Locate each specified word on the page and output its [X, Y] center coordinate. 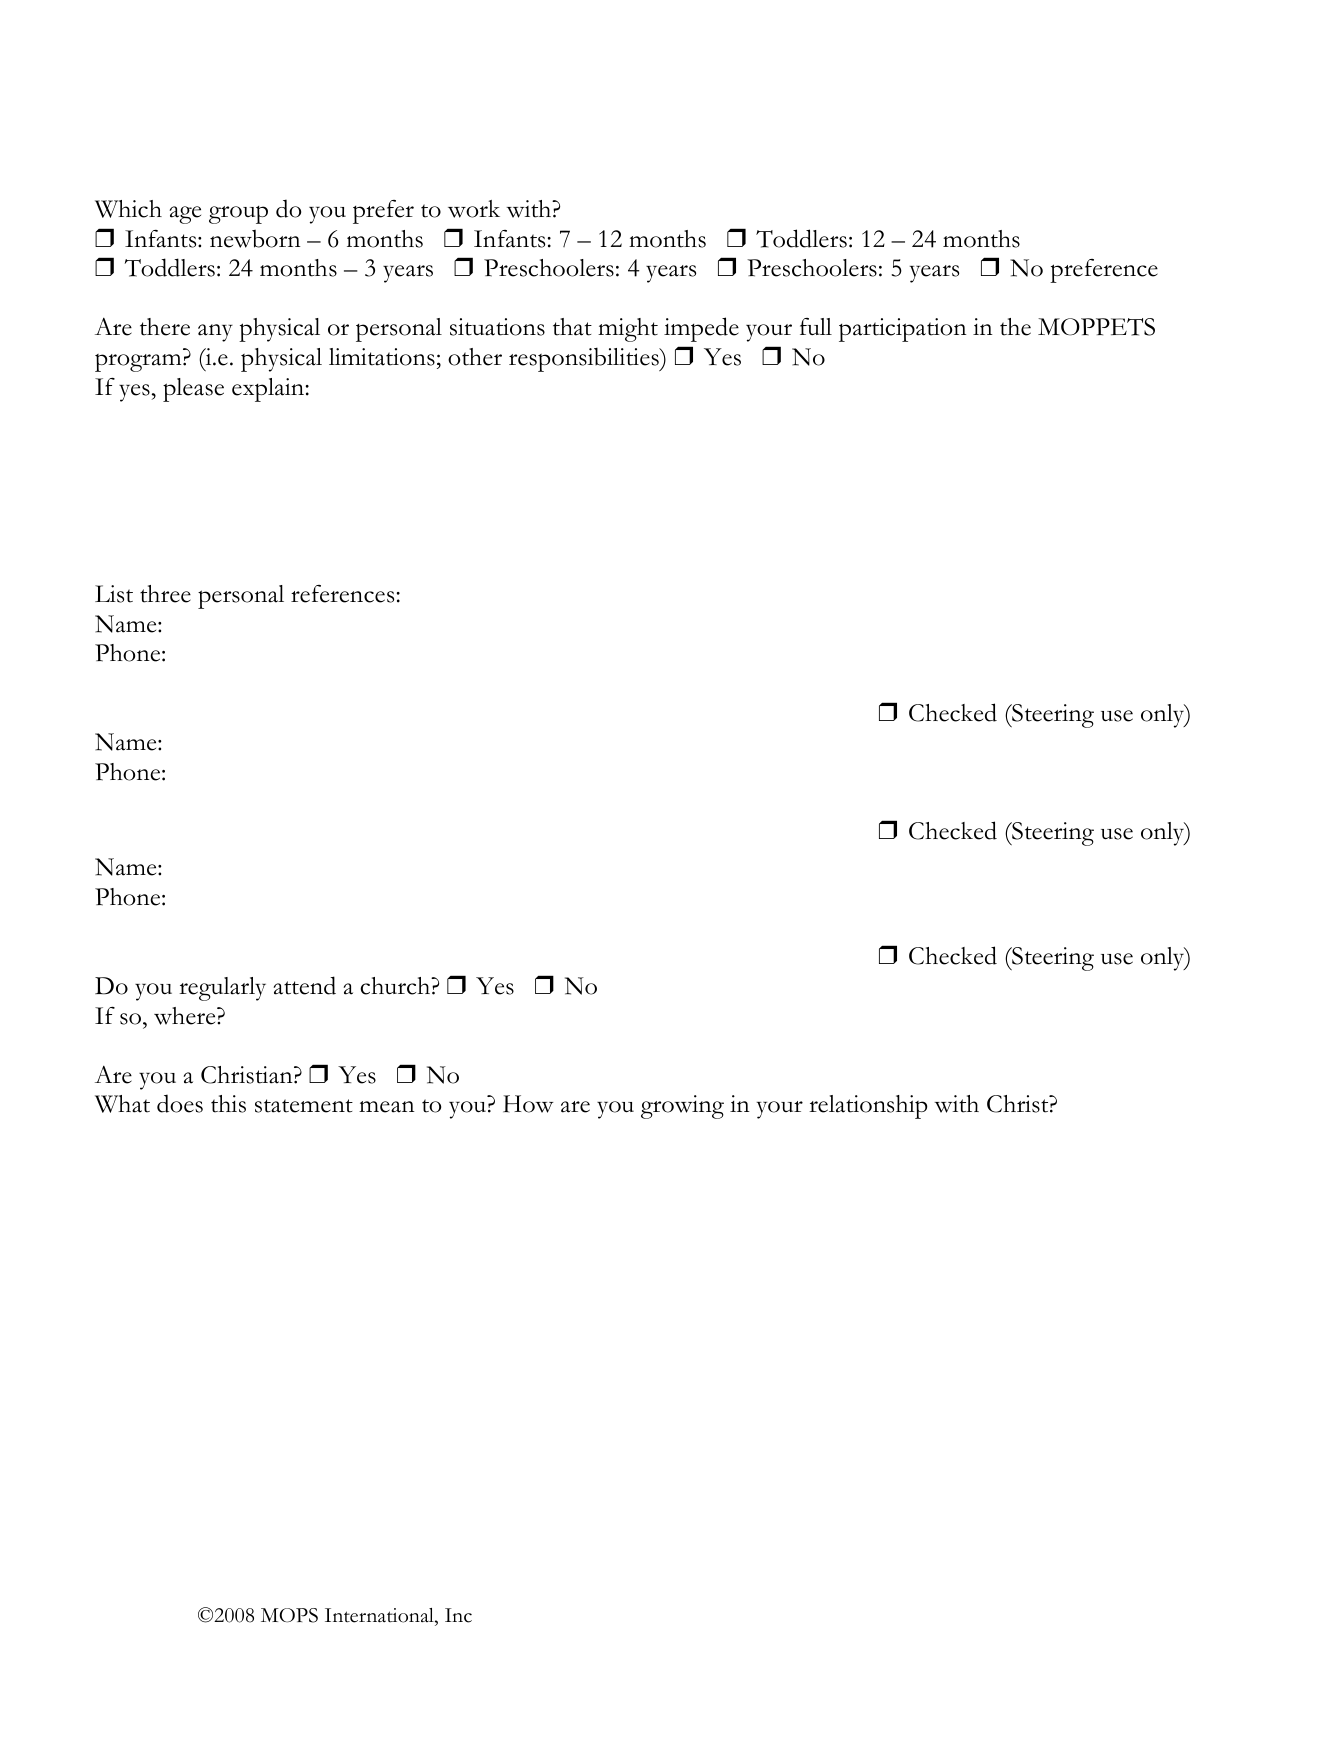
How [528, 1104]
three [165, 594]
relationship [868, 1107]
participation [903, 330]
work [474, 209]
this [228, 1104]
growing [682, 1107]
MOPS [289, 1615]
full [816, 326]
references [342, 594]
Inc [458, 1615]
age [185, 215]
